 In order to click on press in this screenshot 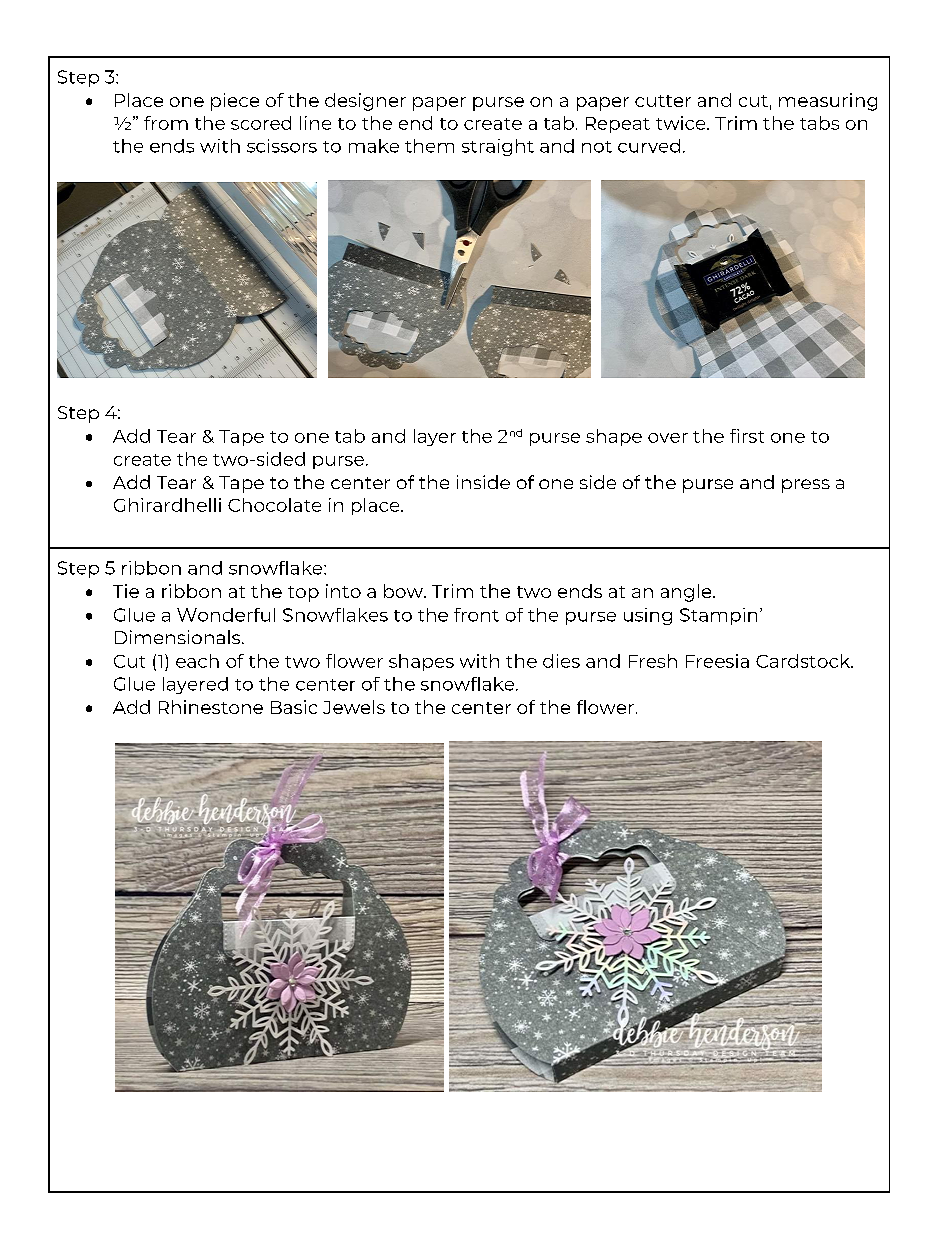, I will do `click(806, 486)`.
